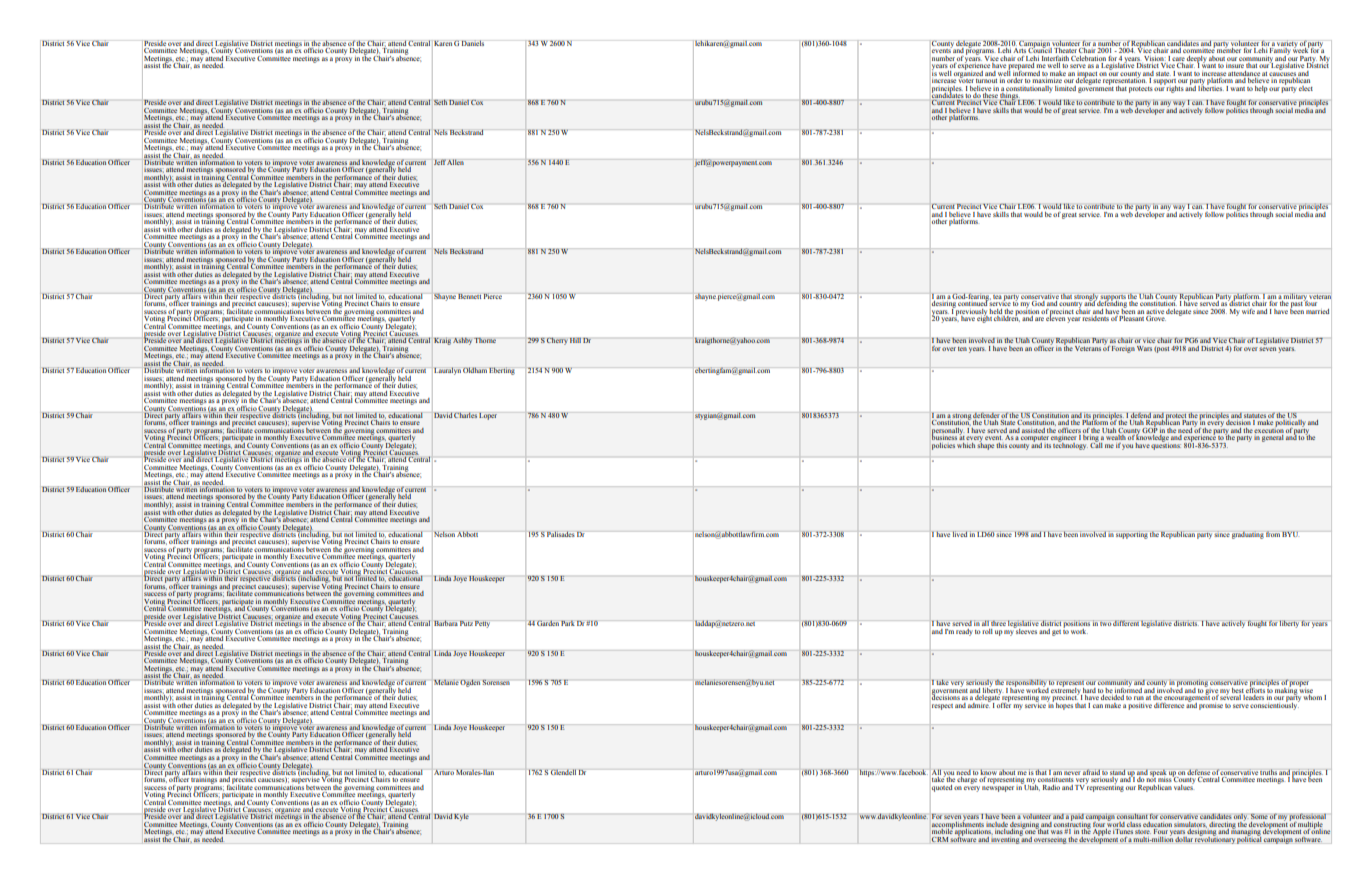 This image has height=887, width=1372. Describe the element at coordinates (470, 683) in the image. I see `Ogden` at that location.
